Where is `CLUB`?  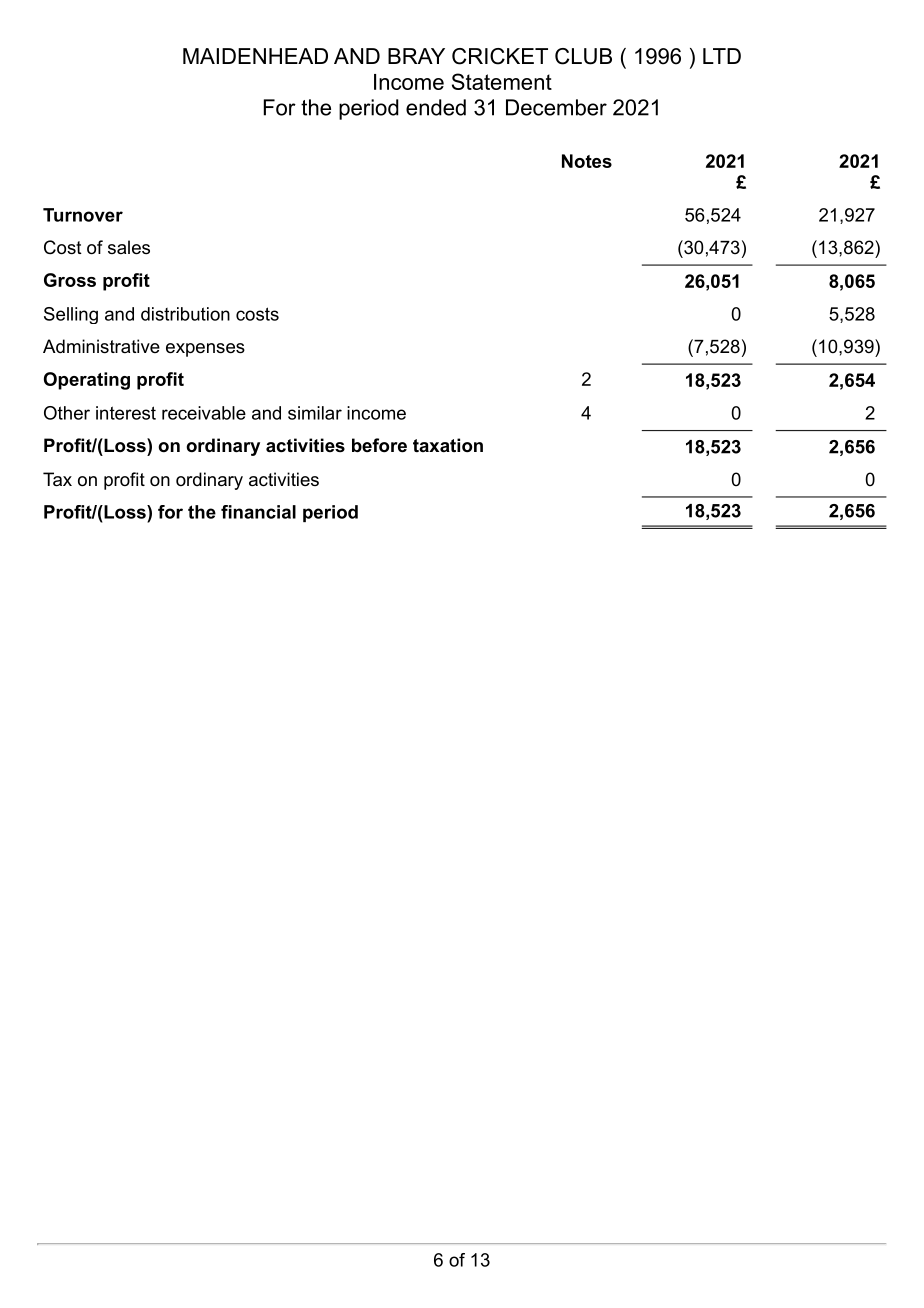 CLUB is located at coordinates (583, 56).
